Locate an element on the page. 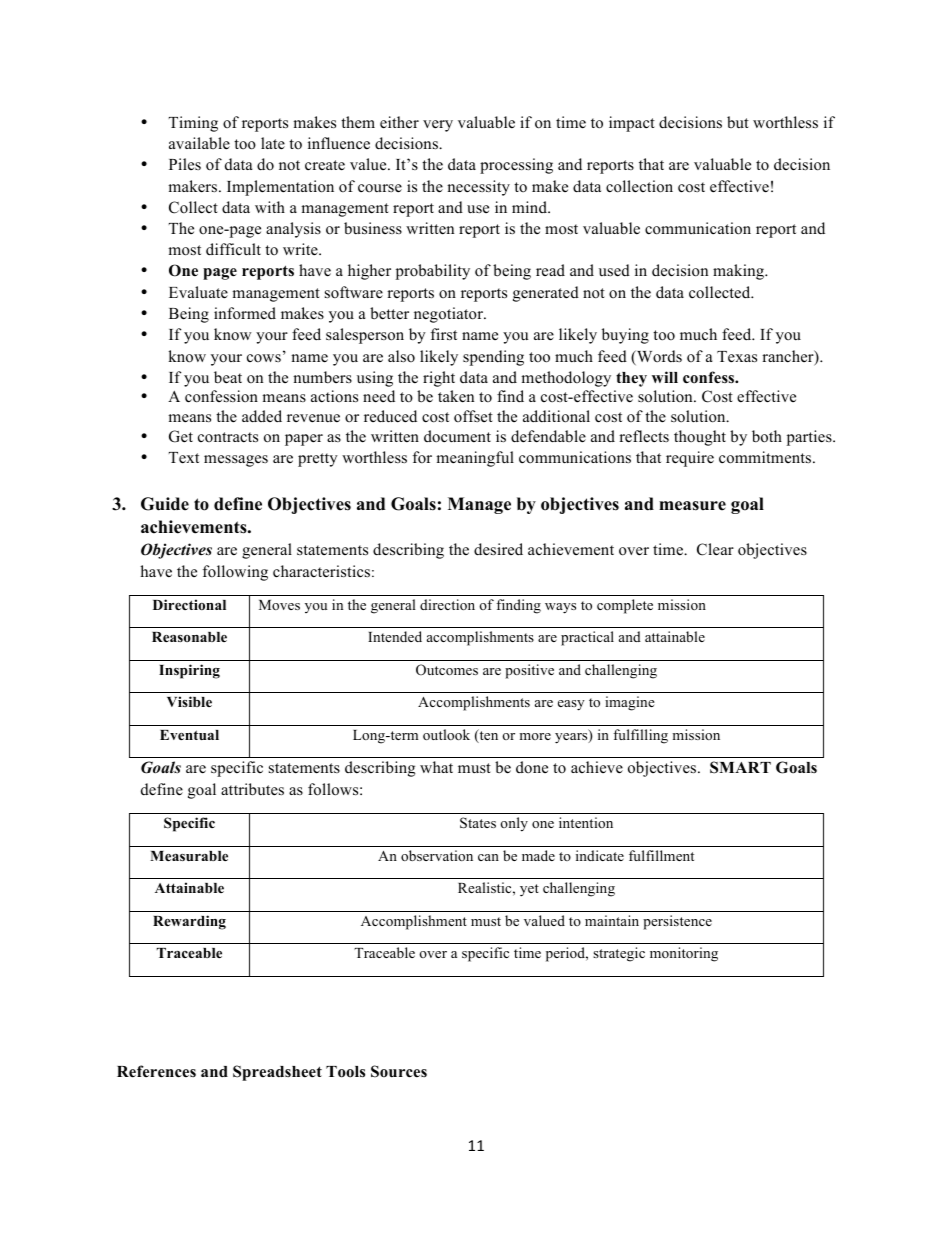  processing is located at coordinates (516, 166).
